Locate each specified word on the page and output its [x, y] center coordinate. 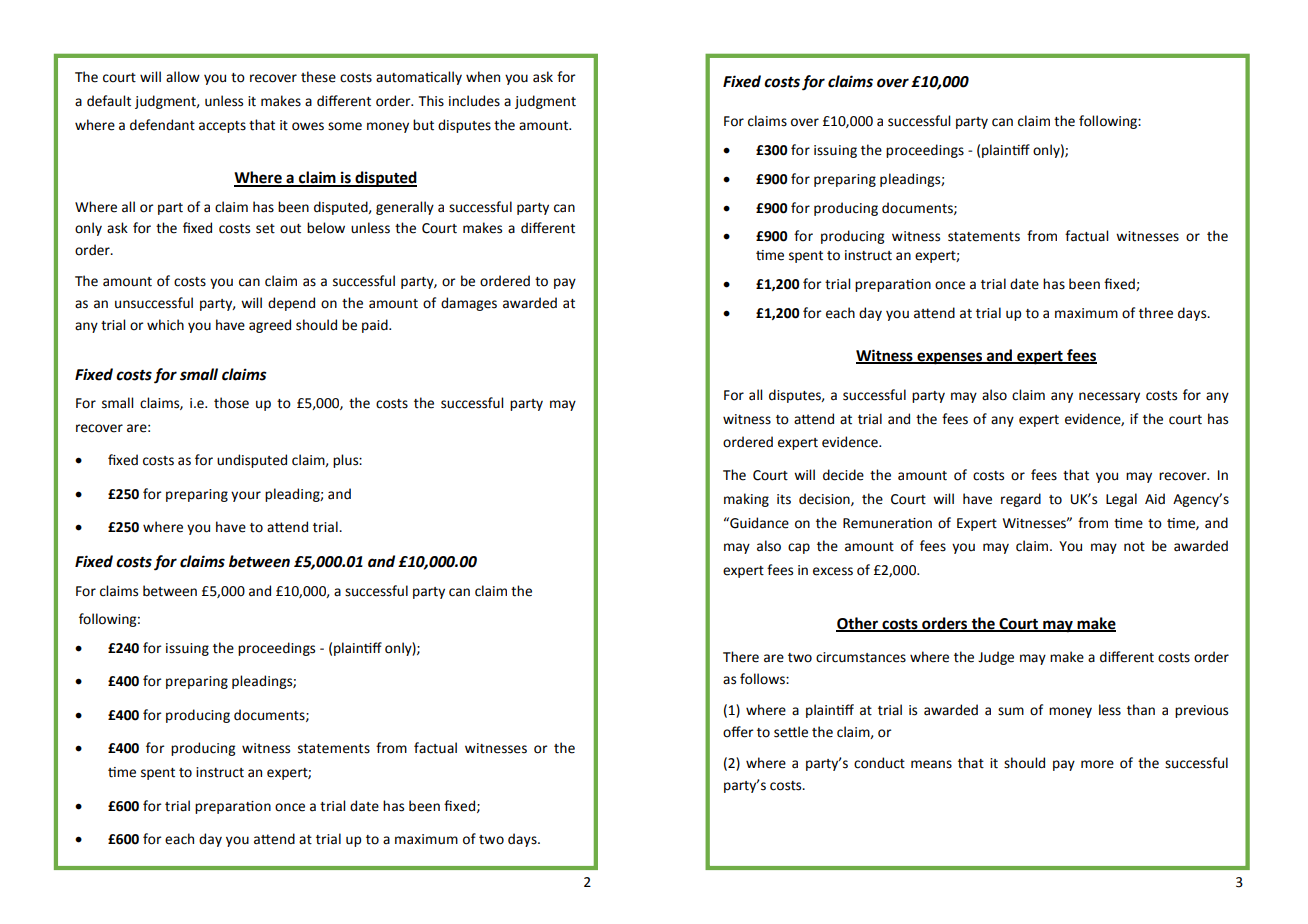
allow [183, 77]
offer [738, 732]
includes [474, 101]
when [483, 77]
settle [791, 732]
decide [843, 475]
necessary [1109, 397]
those [231, 403]
